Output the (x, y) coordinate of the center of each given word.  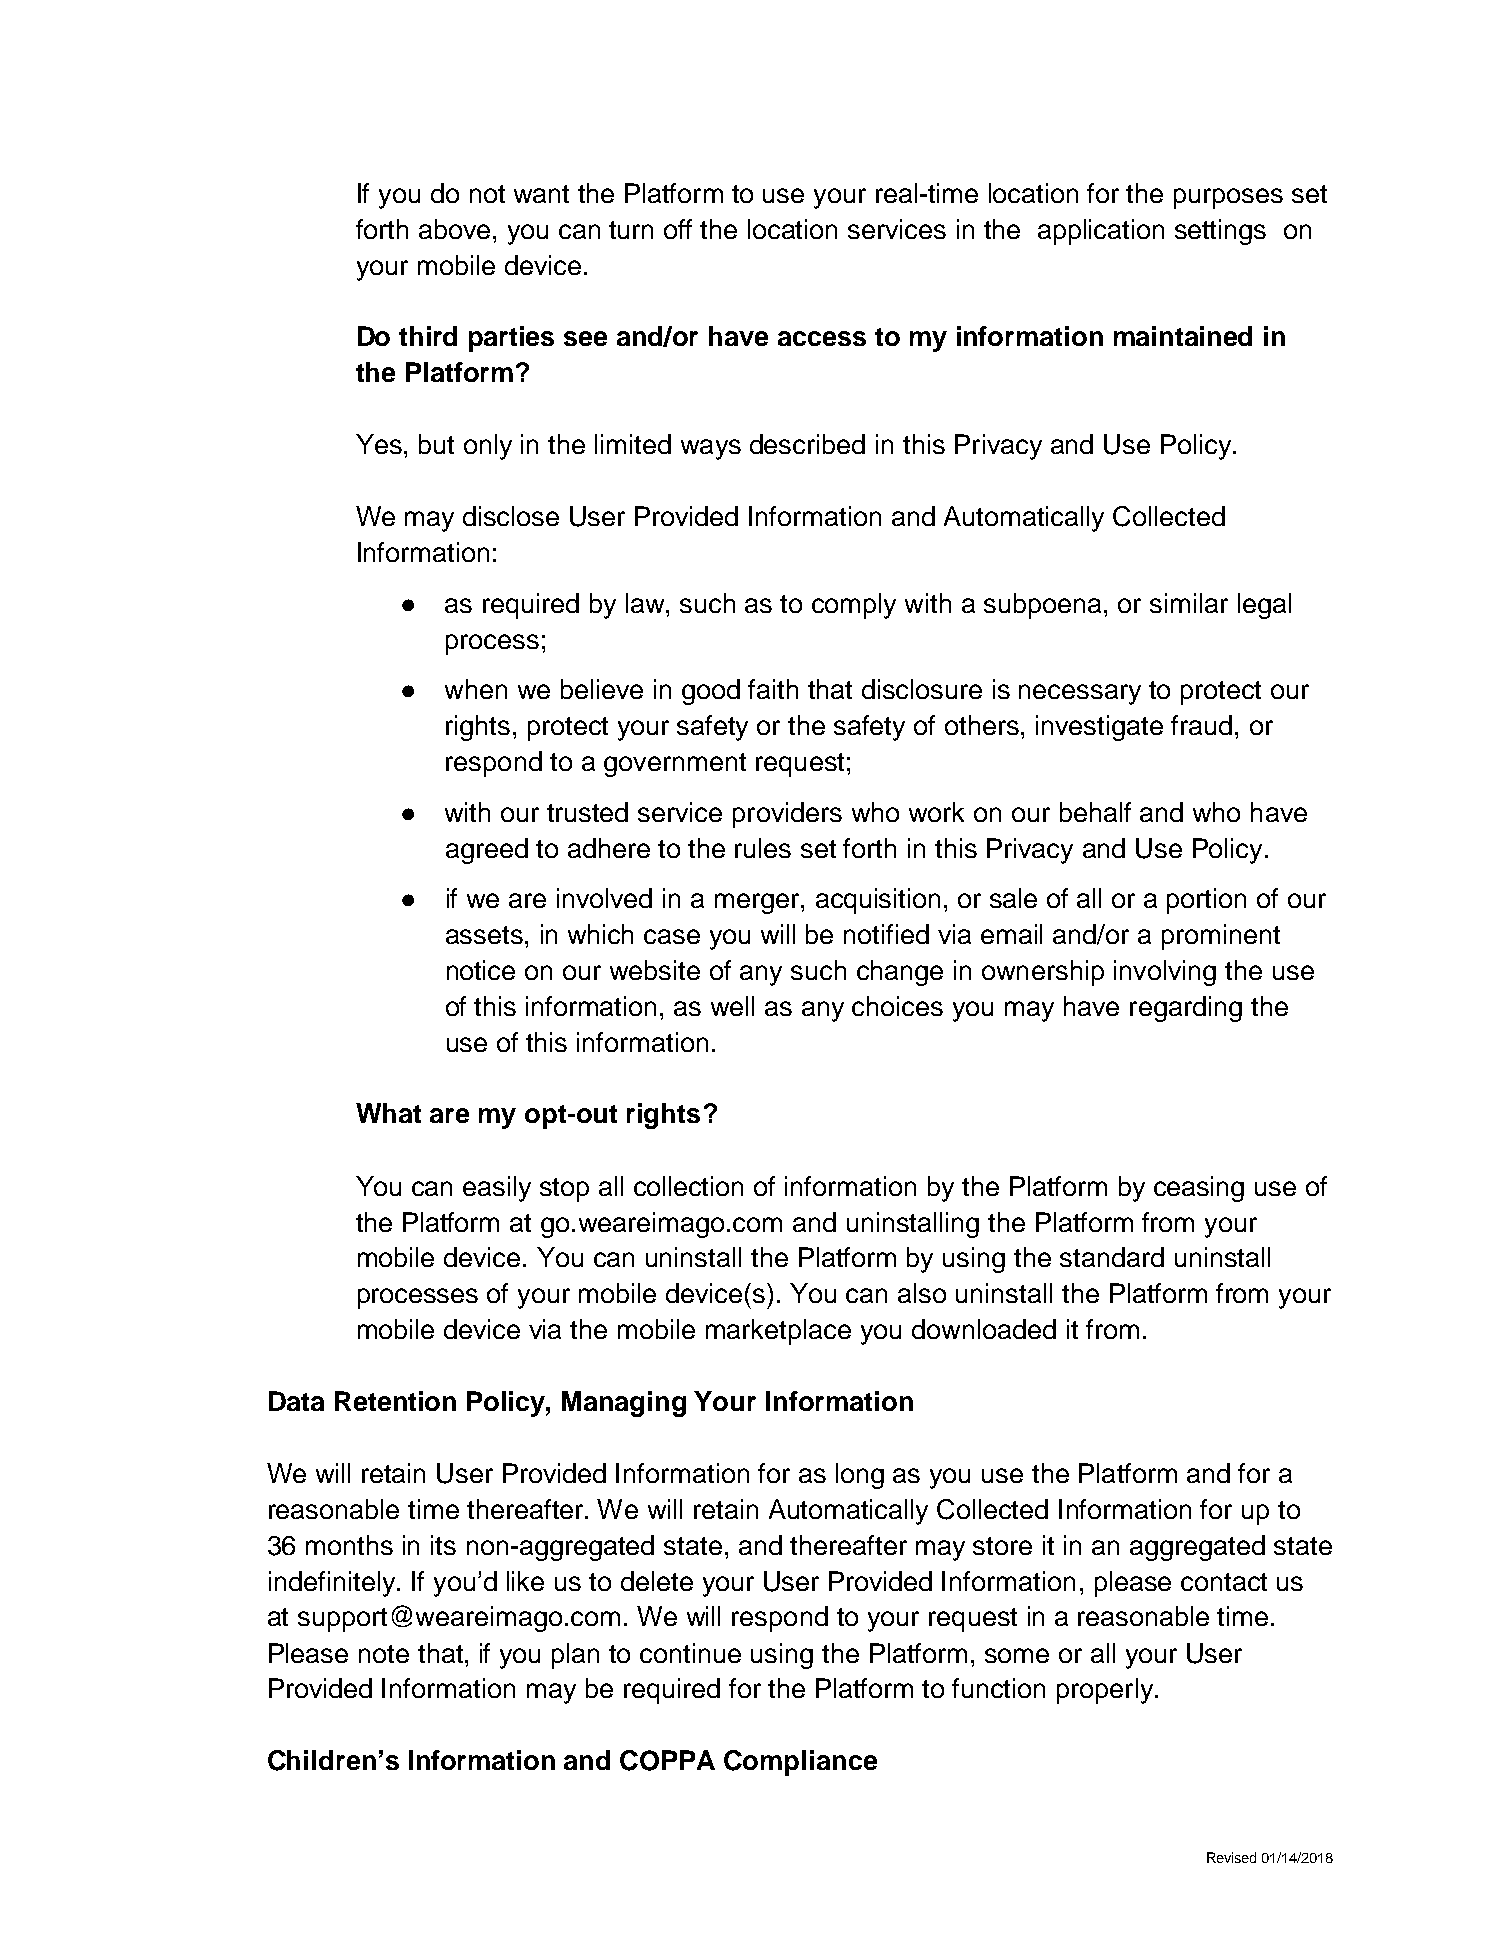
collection (688, 1186)
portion (1206, 901)
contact (1224, 1582)
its (443, 1545)
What (388, 1113)
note (384, 1654)
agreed (487, 851)
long (860, 1476)
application (1101, 232)
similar (1189, 603)
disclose (511, 516)
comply (854, 606)
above (454, 229)
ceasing (1199, 1189)
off (678, 229)
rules (763, 848)
